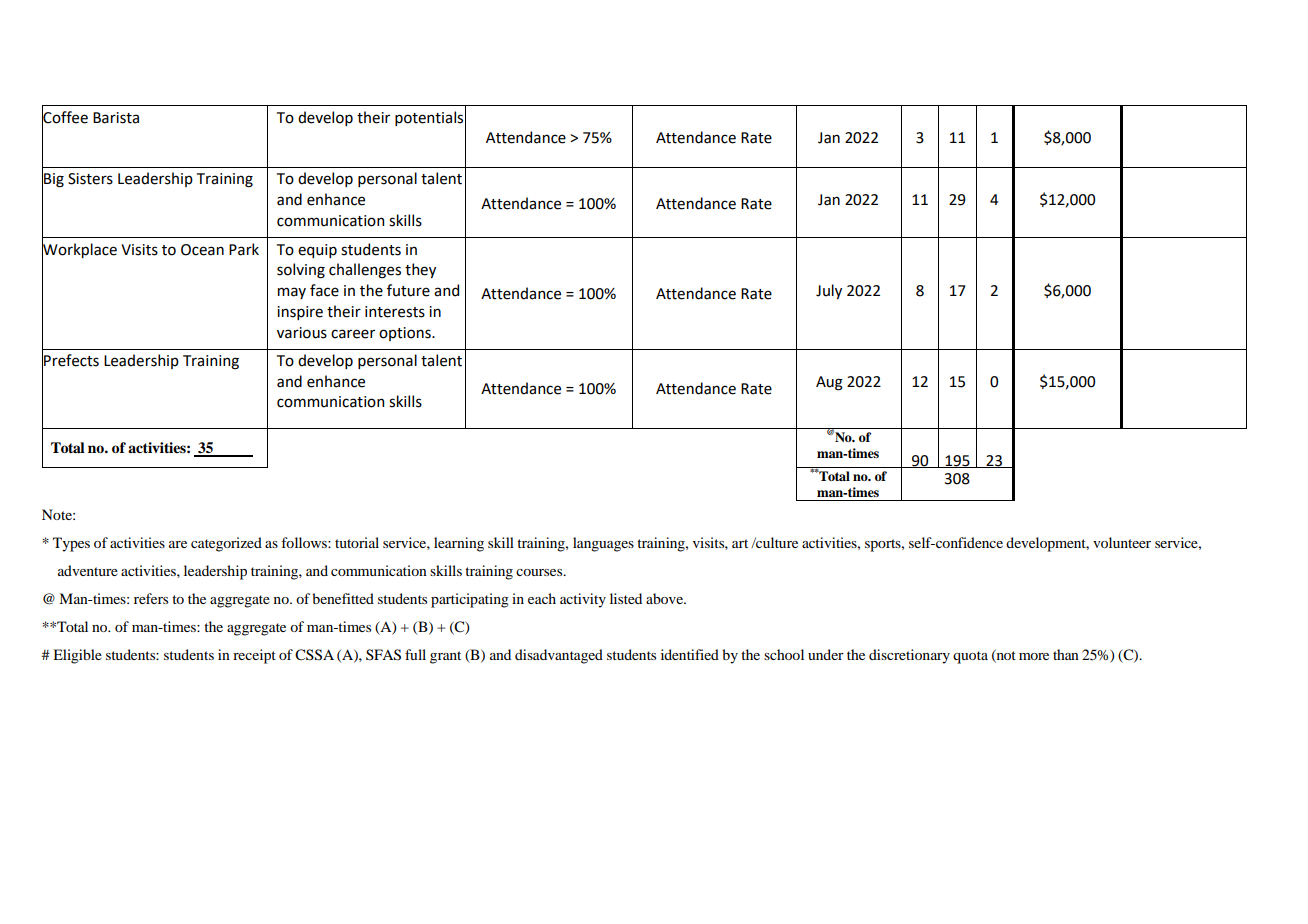 The width and height of the screenshot is (1308, 924). I want to click on July, so click(829, 291).
